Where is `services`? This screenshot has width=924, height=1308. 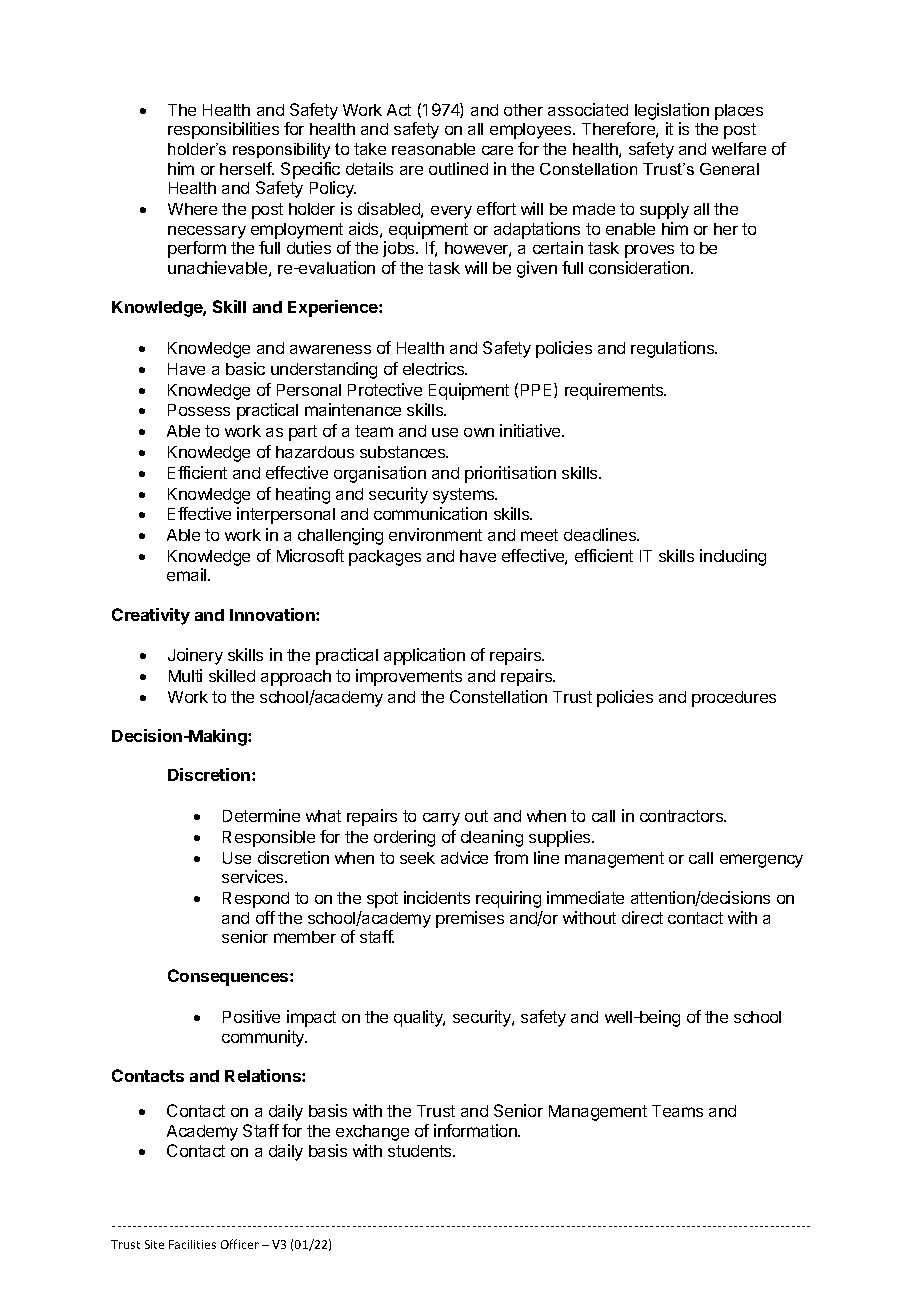
services is located at coordinates (254, 876).
